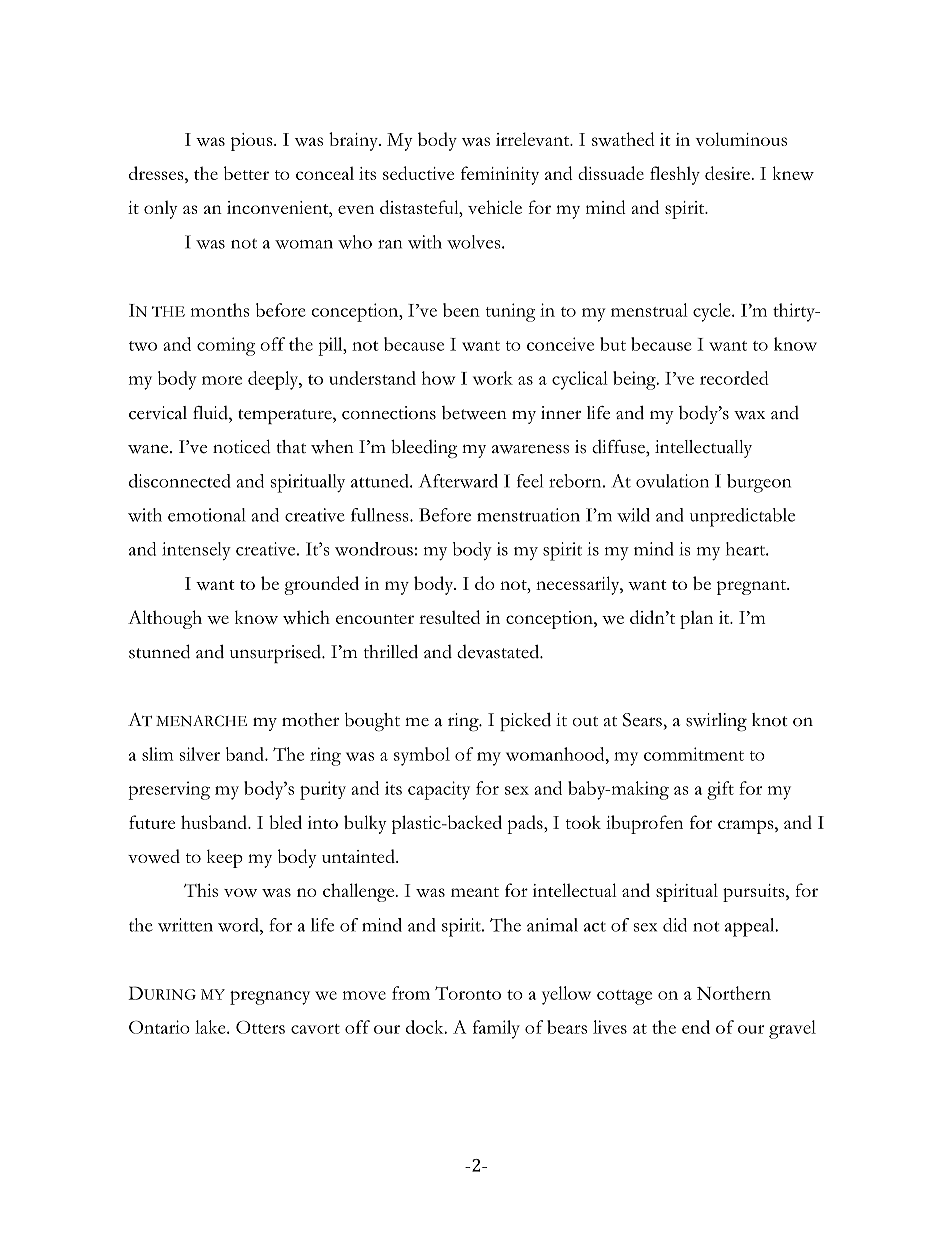 This screenshot has height=1233, width=952. Describe the element at coordinates (474, 413) in the screenshot. I see `between` at that location.
